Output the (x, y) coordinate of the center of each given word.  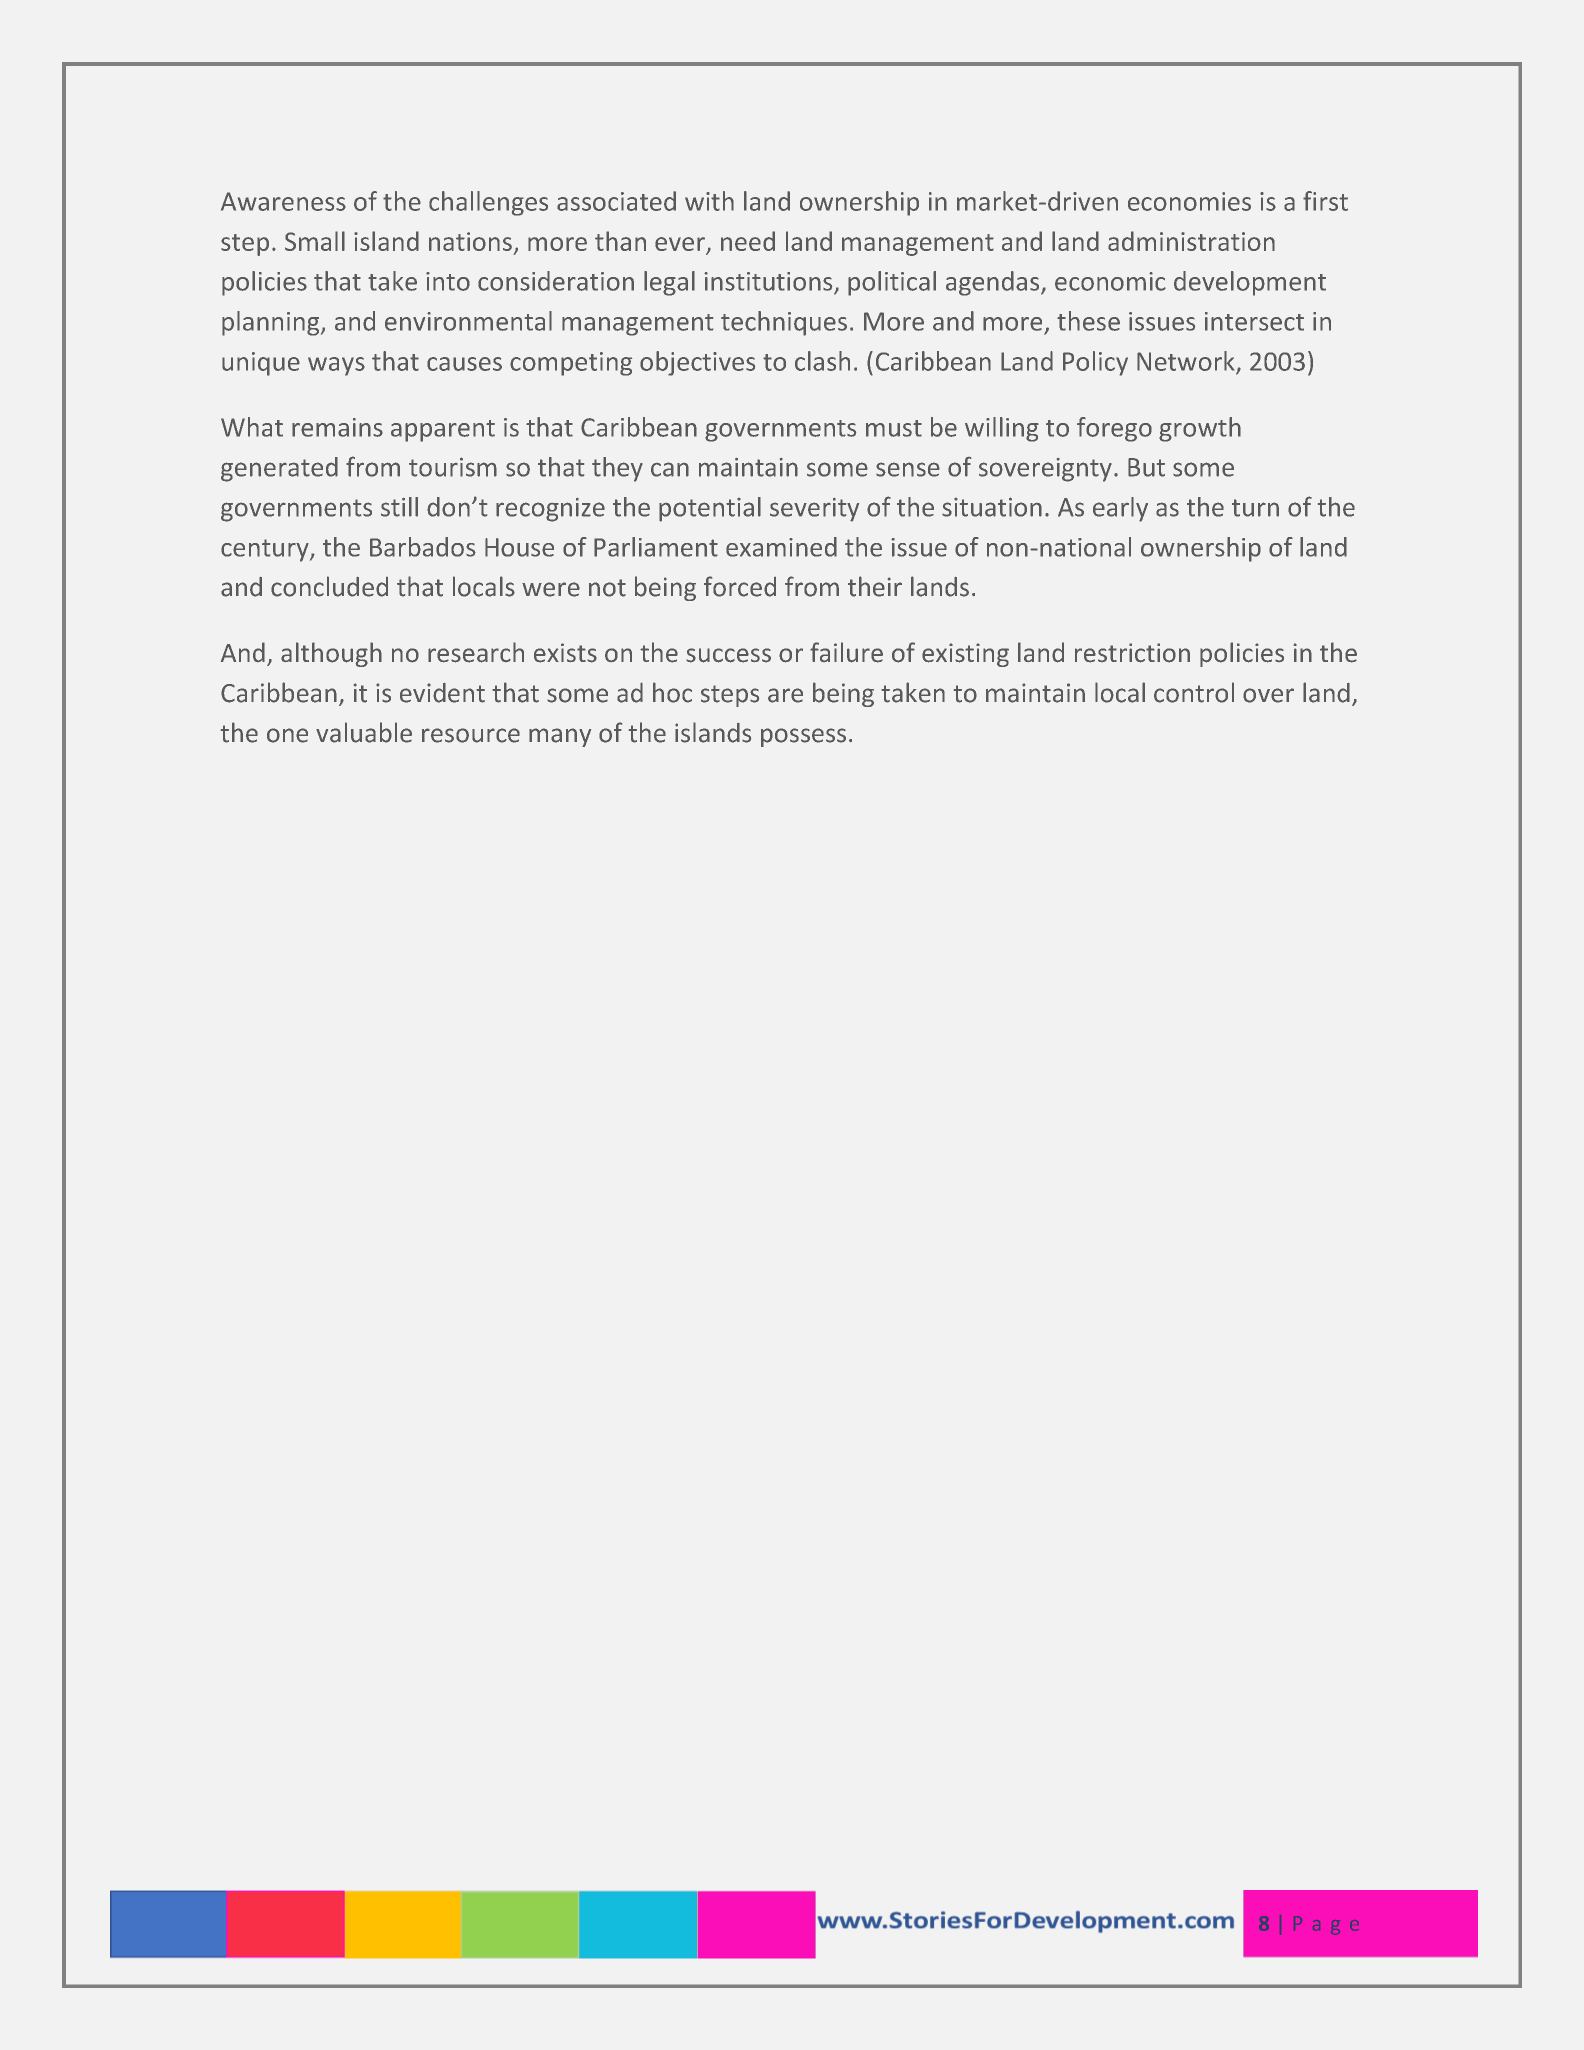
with (709, 201)
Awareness (283, 201)
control (1194, 692)
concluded (329, 586)
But (1146, 467)
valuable (364, 732)
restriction (1132, 653)
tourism (453, 467)
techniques (784, 323)
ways (336, 366)
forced (740, 586)
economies (1189, 201)
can (670, 469)
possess (803, 737)
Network (1185, 361)
